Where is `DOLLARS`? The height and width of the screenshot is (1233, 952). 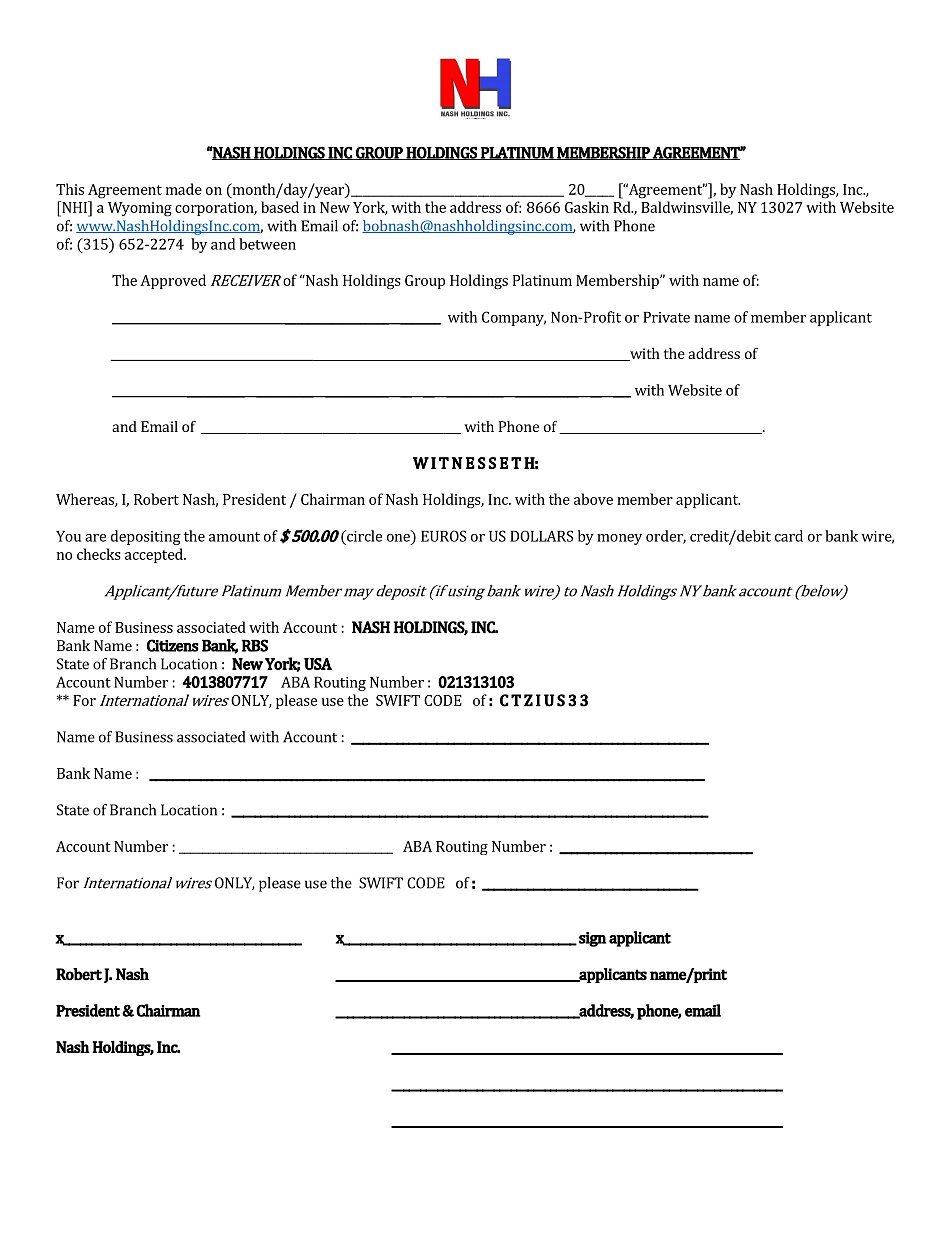 DOLLARS is located at coordinates (541, 536).
